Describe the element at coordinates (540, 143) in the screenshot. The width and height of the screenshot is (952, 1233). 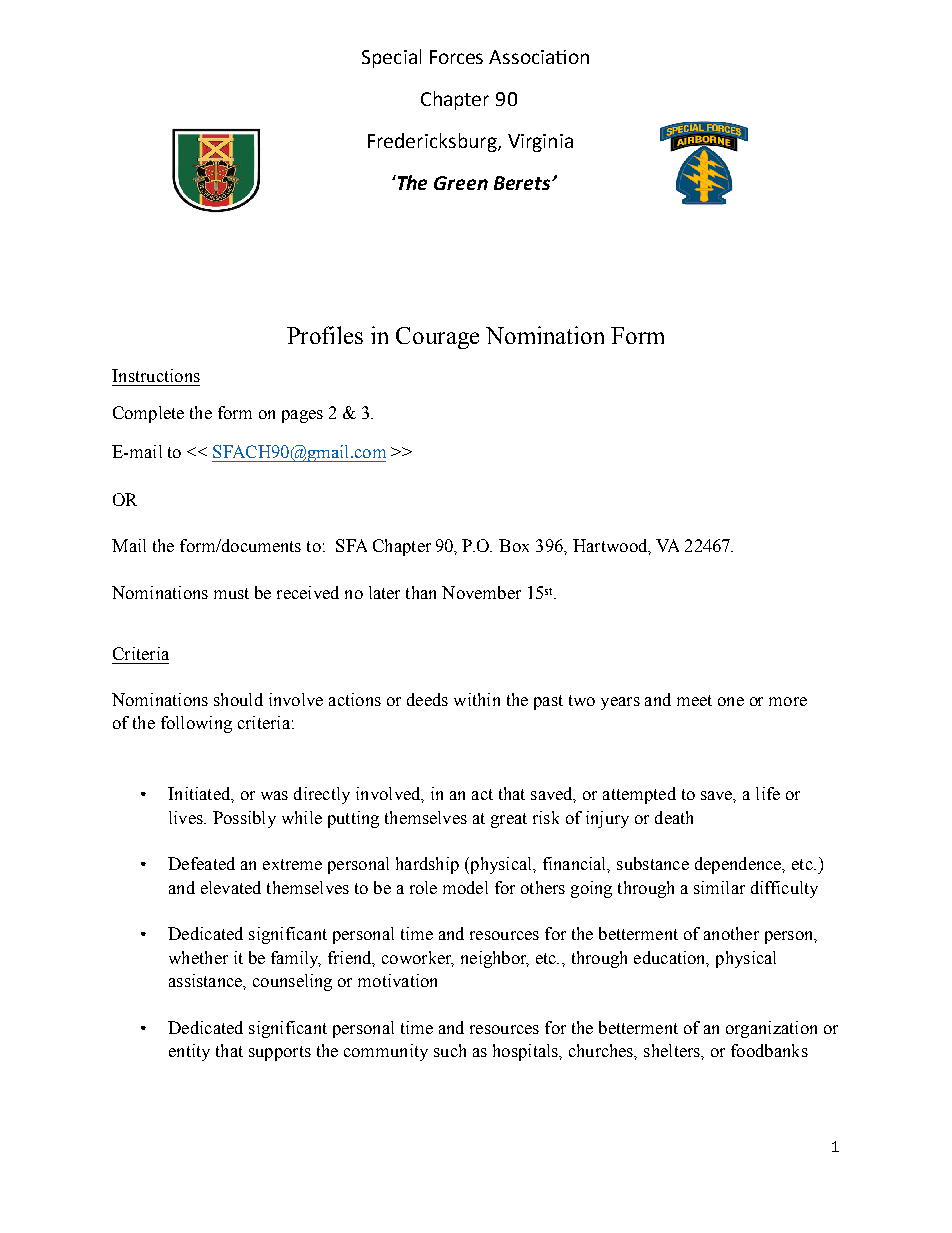
I see `Virginia` at that location.
